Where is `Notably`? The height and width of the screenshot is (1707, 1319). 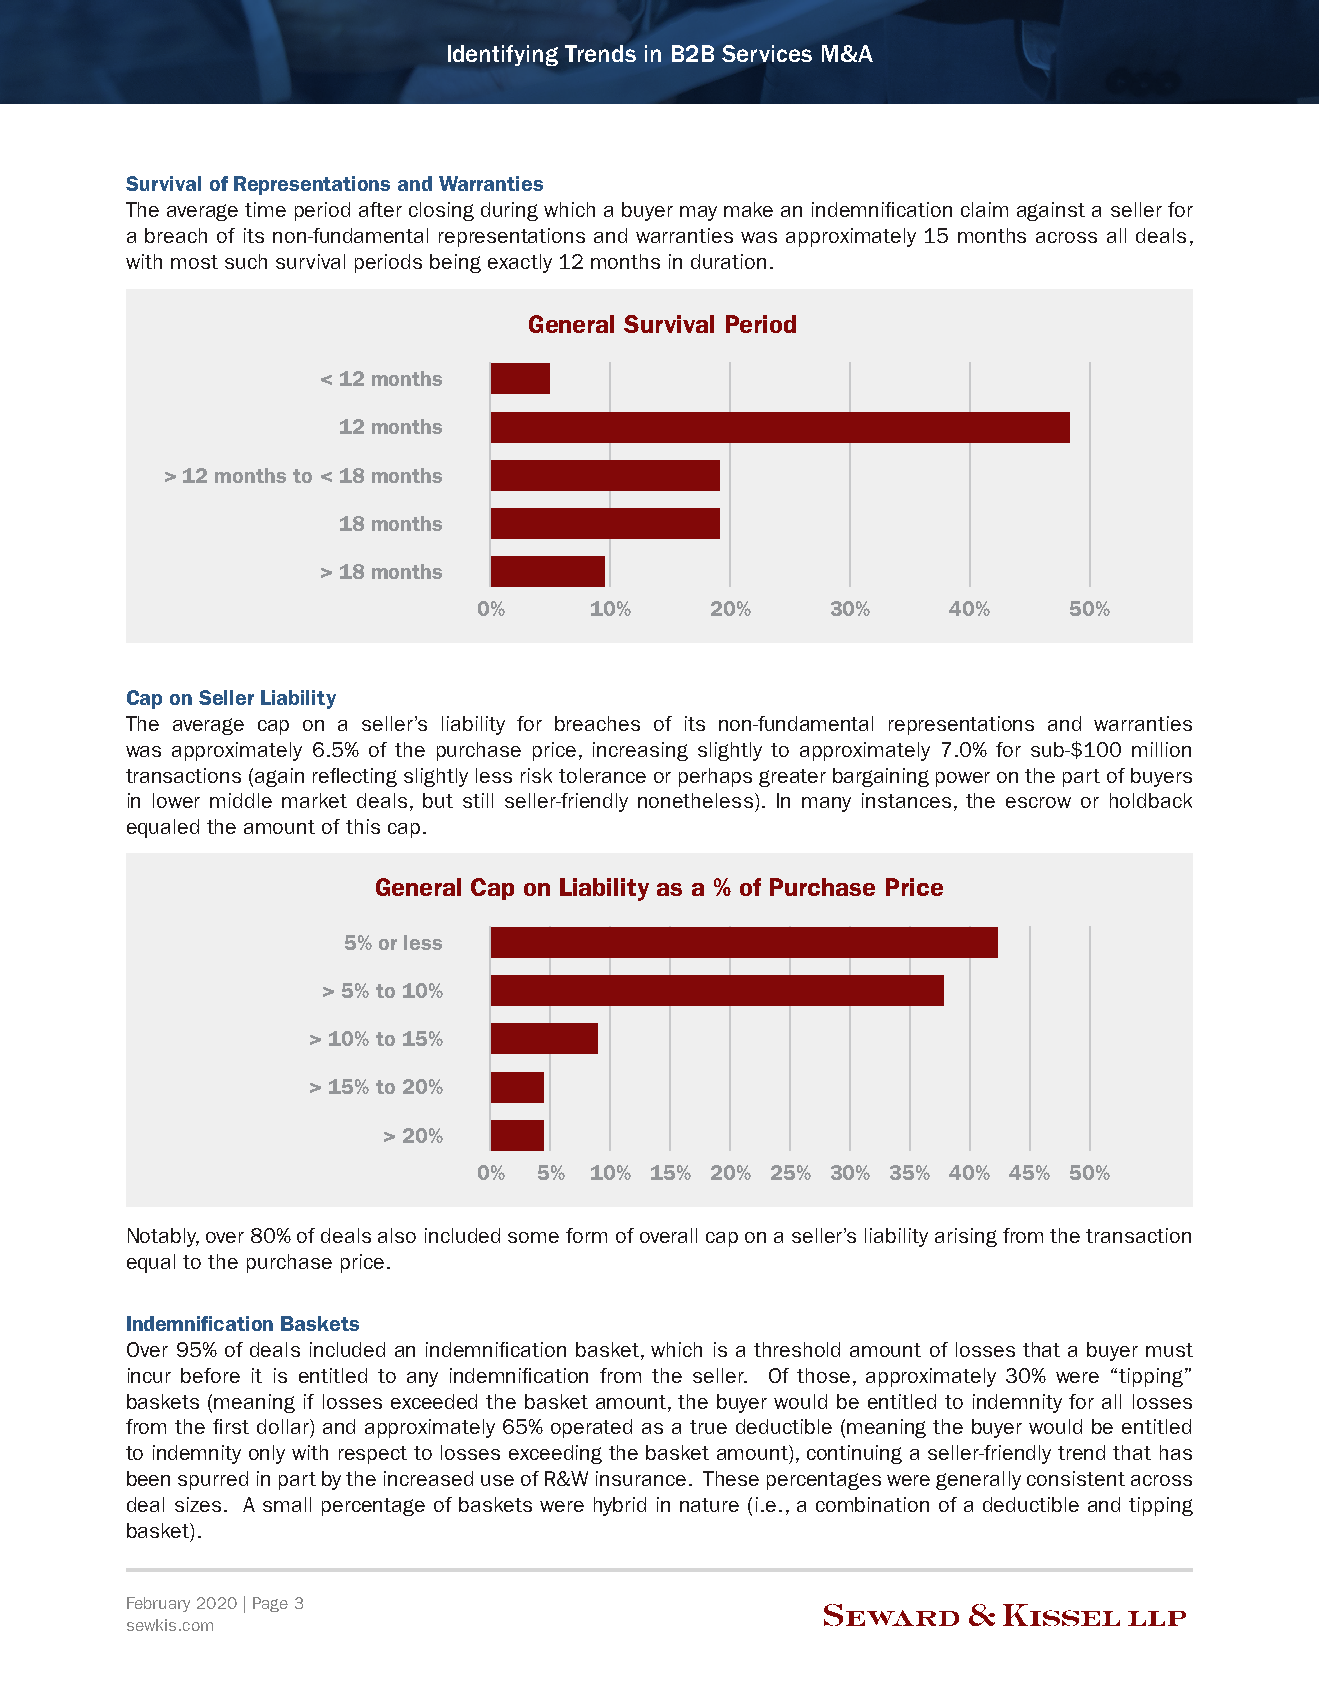
Notably is located at coordinates (163, 1237).
